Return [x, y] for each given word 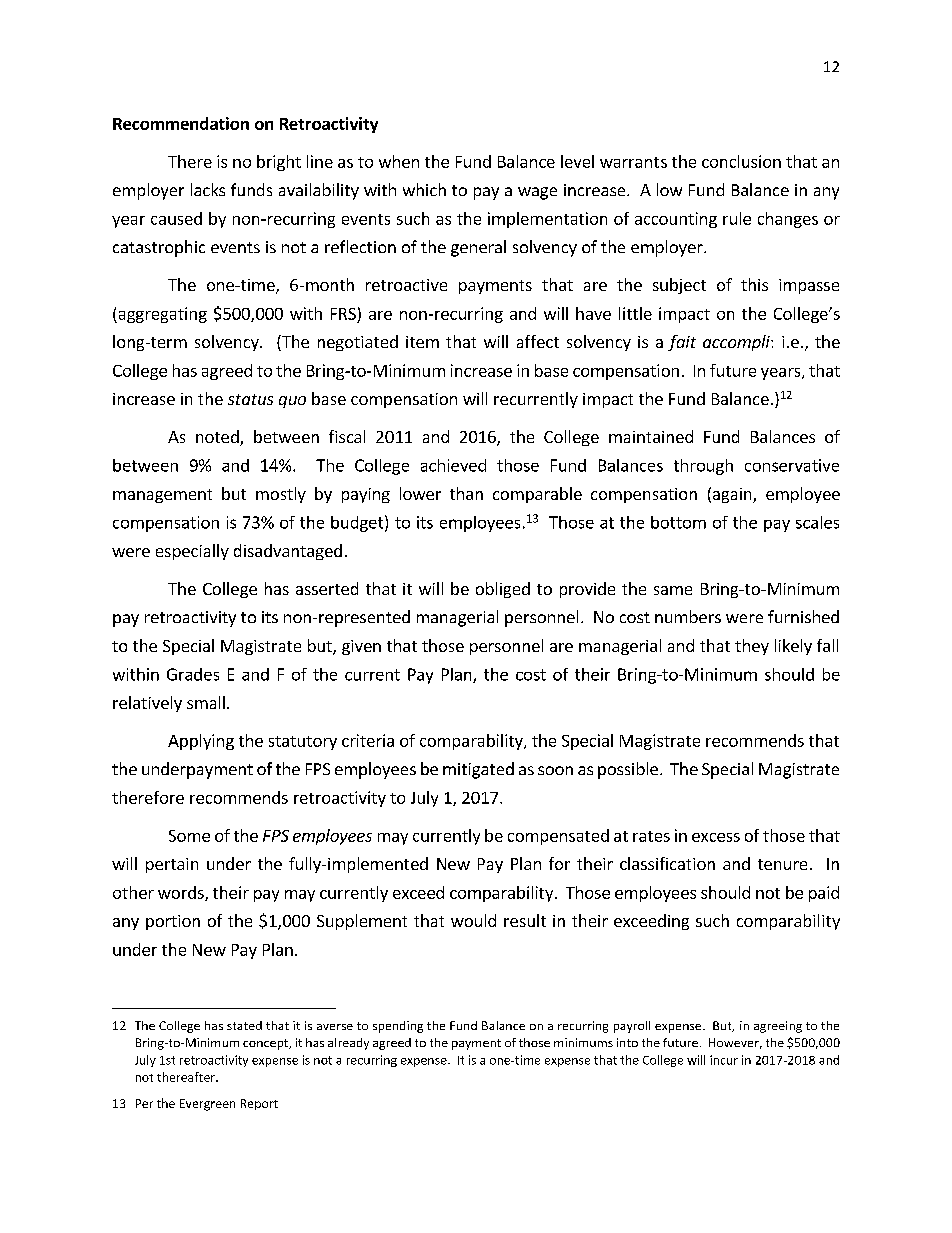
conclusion [741, 161]
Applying [201, 742]
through [703, 467]
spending [398, 1027]
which [424, 189]
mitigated [478, 770]
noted [218, 438]
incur [724, 1060]
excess [716, 837]
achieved [453, 465]
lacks [208, 189]
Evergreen [207, 1105]
